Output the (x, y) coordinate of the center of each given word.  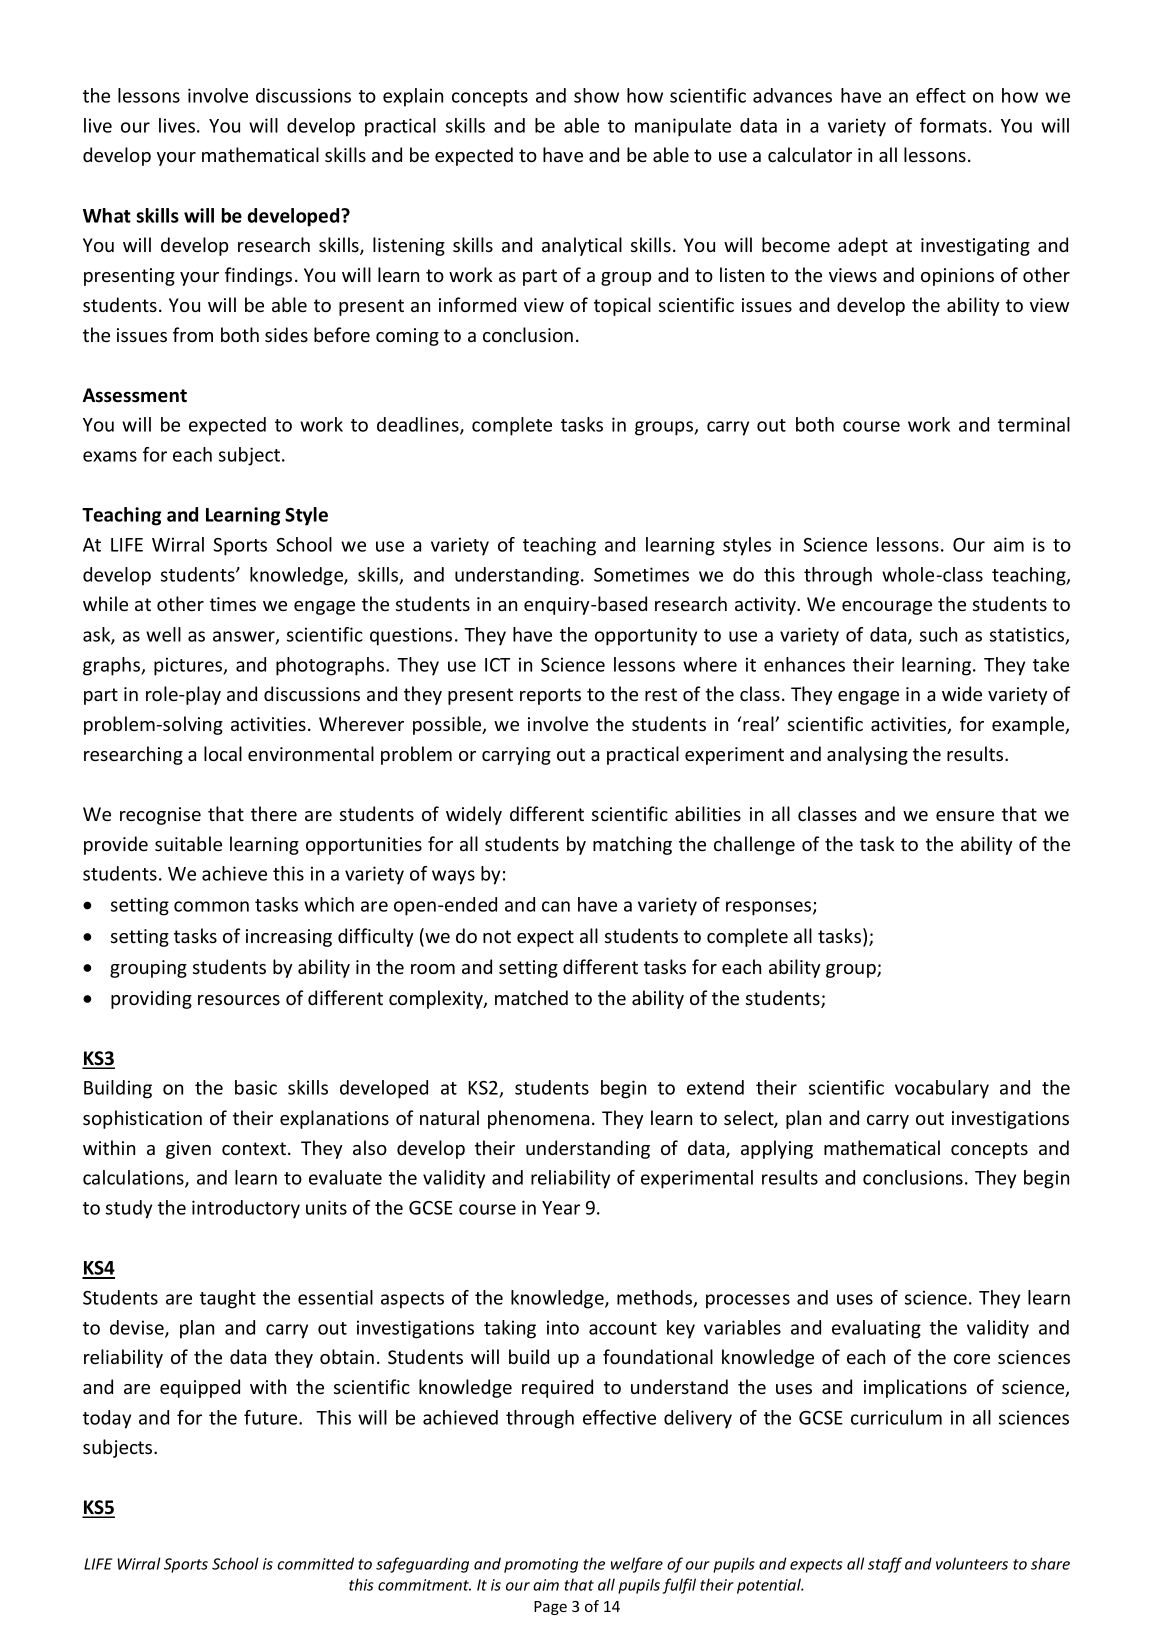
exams (110, 456)
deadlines (419, 426)
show (596, 95)
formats (953, 125)
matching (632, 845)
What (107, 215)
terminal (1034, 424)
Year (561, 1208)
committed (315, 1563)
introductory (246, 1209)
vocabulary (942, 1089)
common (211, 906)
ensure (965, 816)
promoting (541, 1565)
